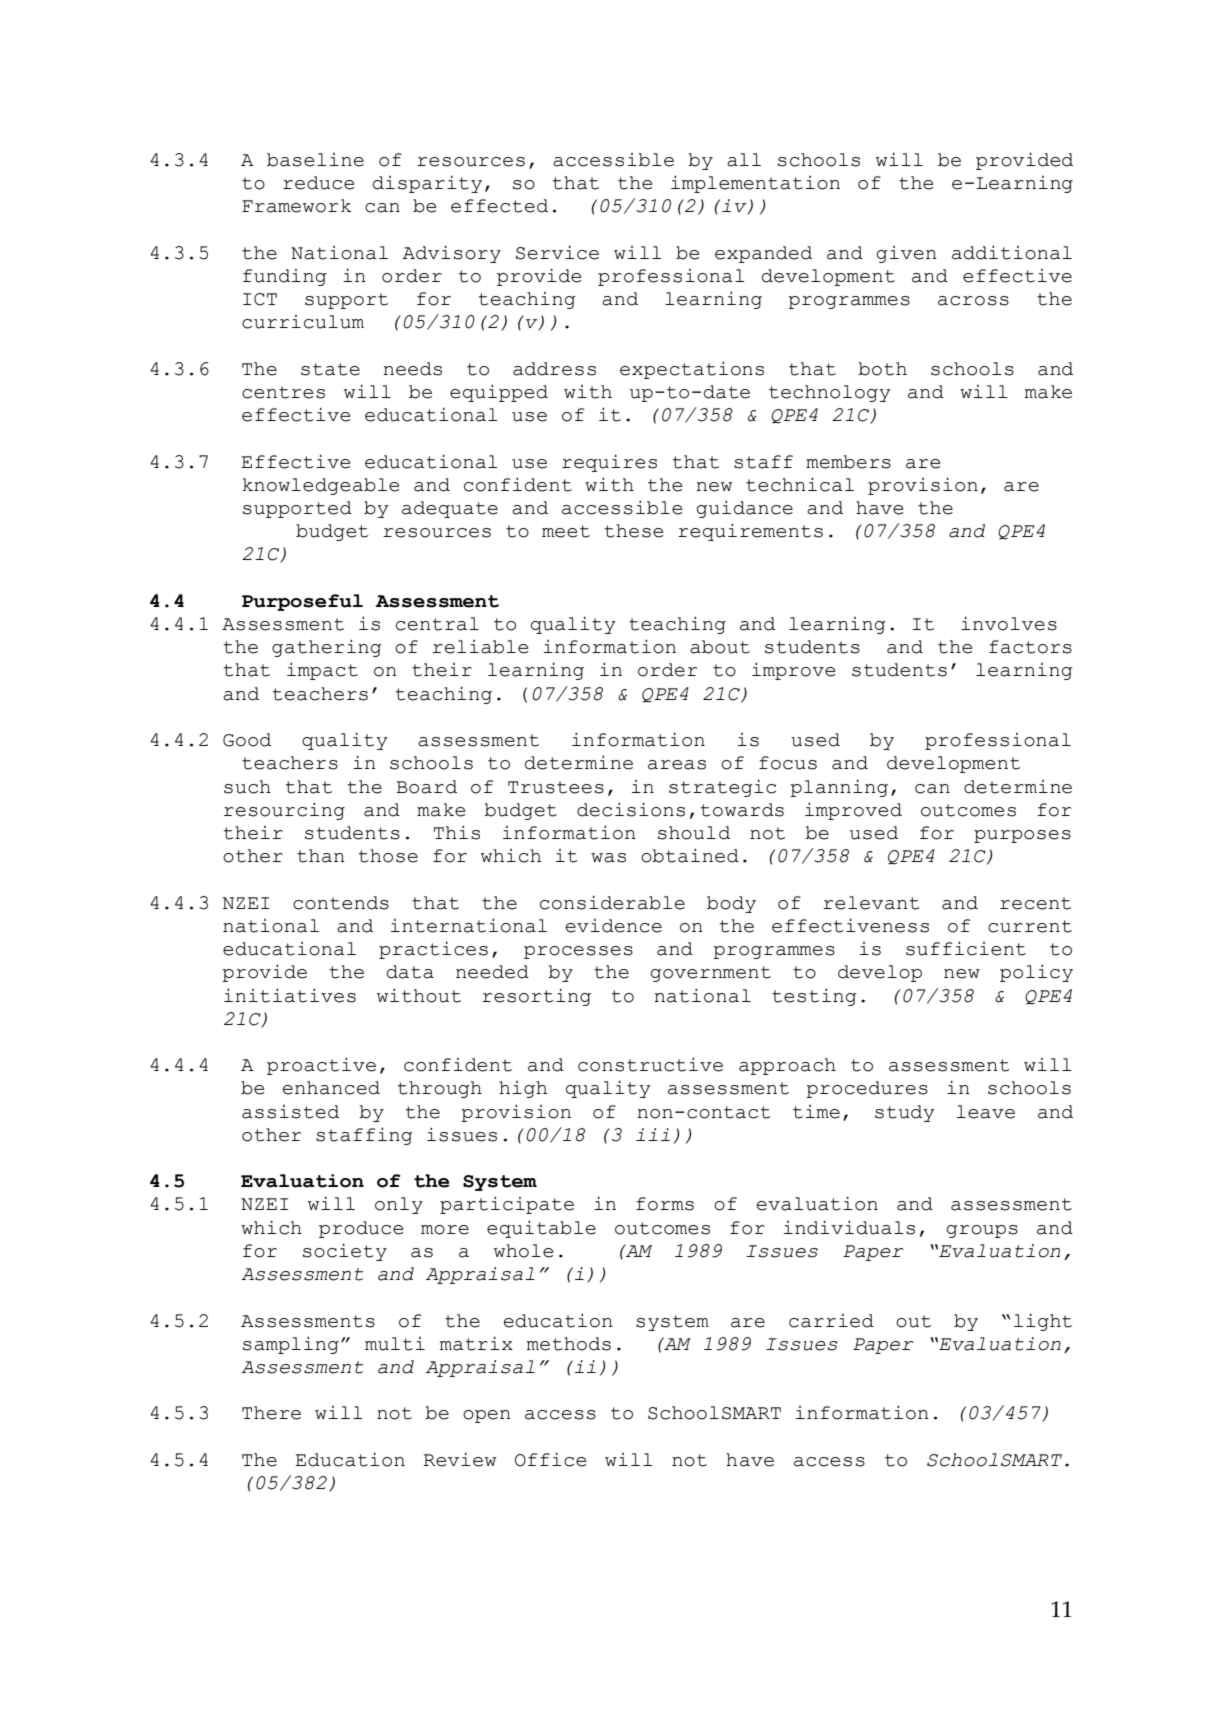  What do you see at coordinates (331, 1088) in the image?
I see `enhanced` at bounding box center [331, 1088].
